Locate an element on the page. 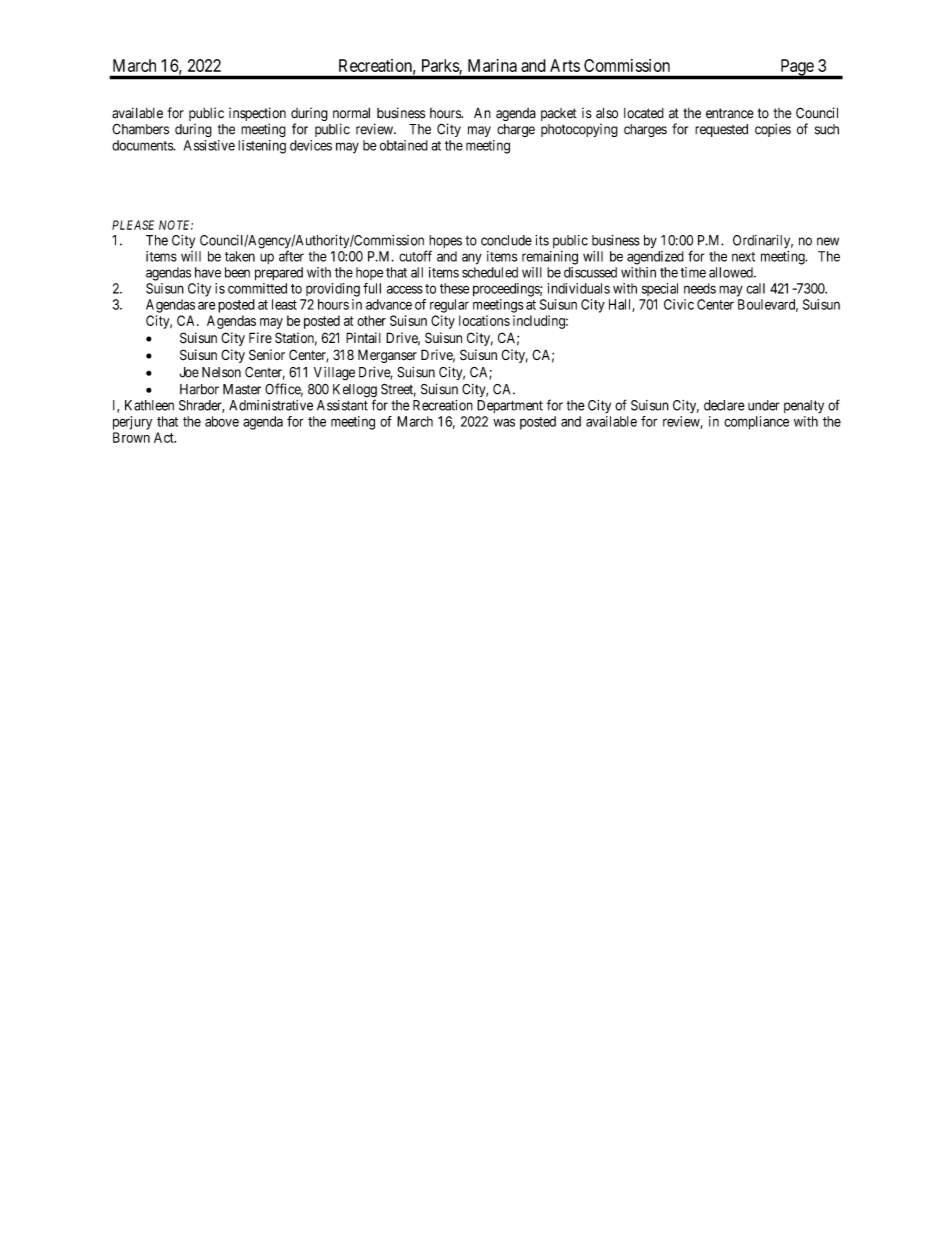 The width and height of the page is (952, 1233). inspection is located at coordinates (257, 115).
